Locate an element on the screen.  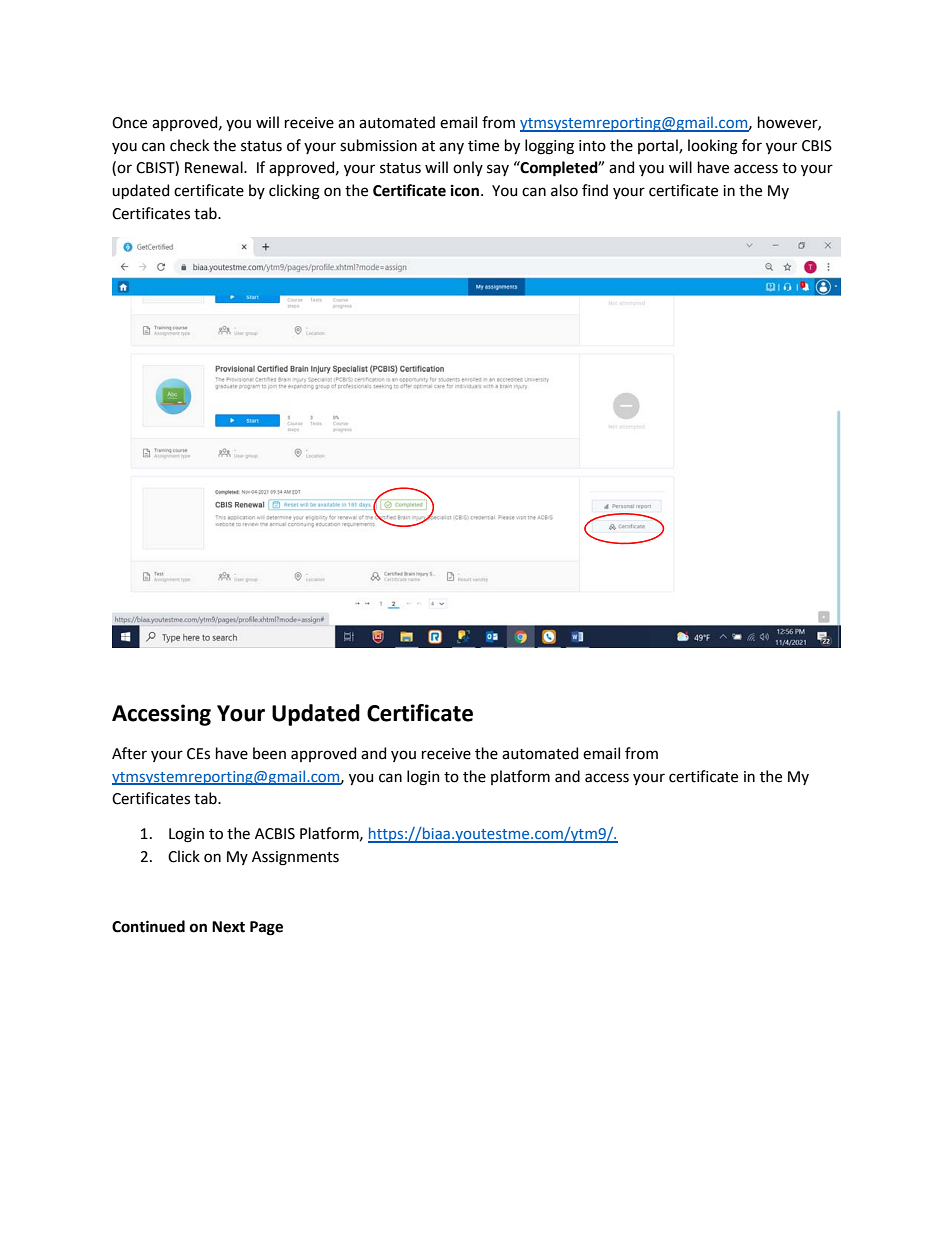
Page is located at coordinates (266, 928).
